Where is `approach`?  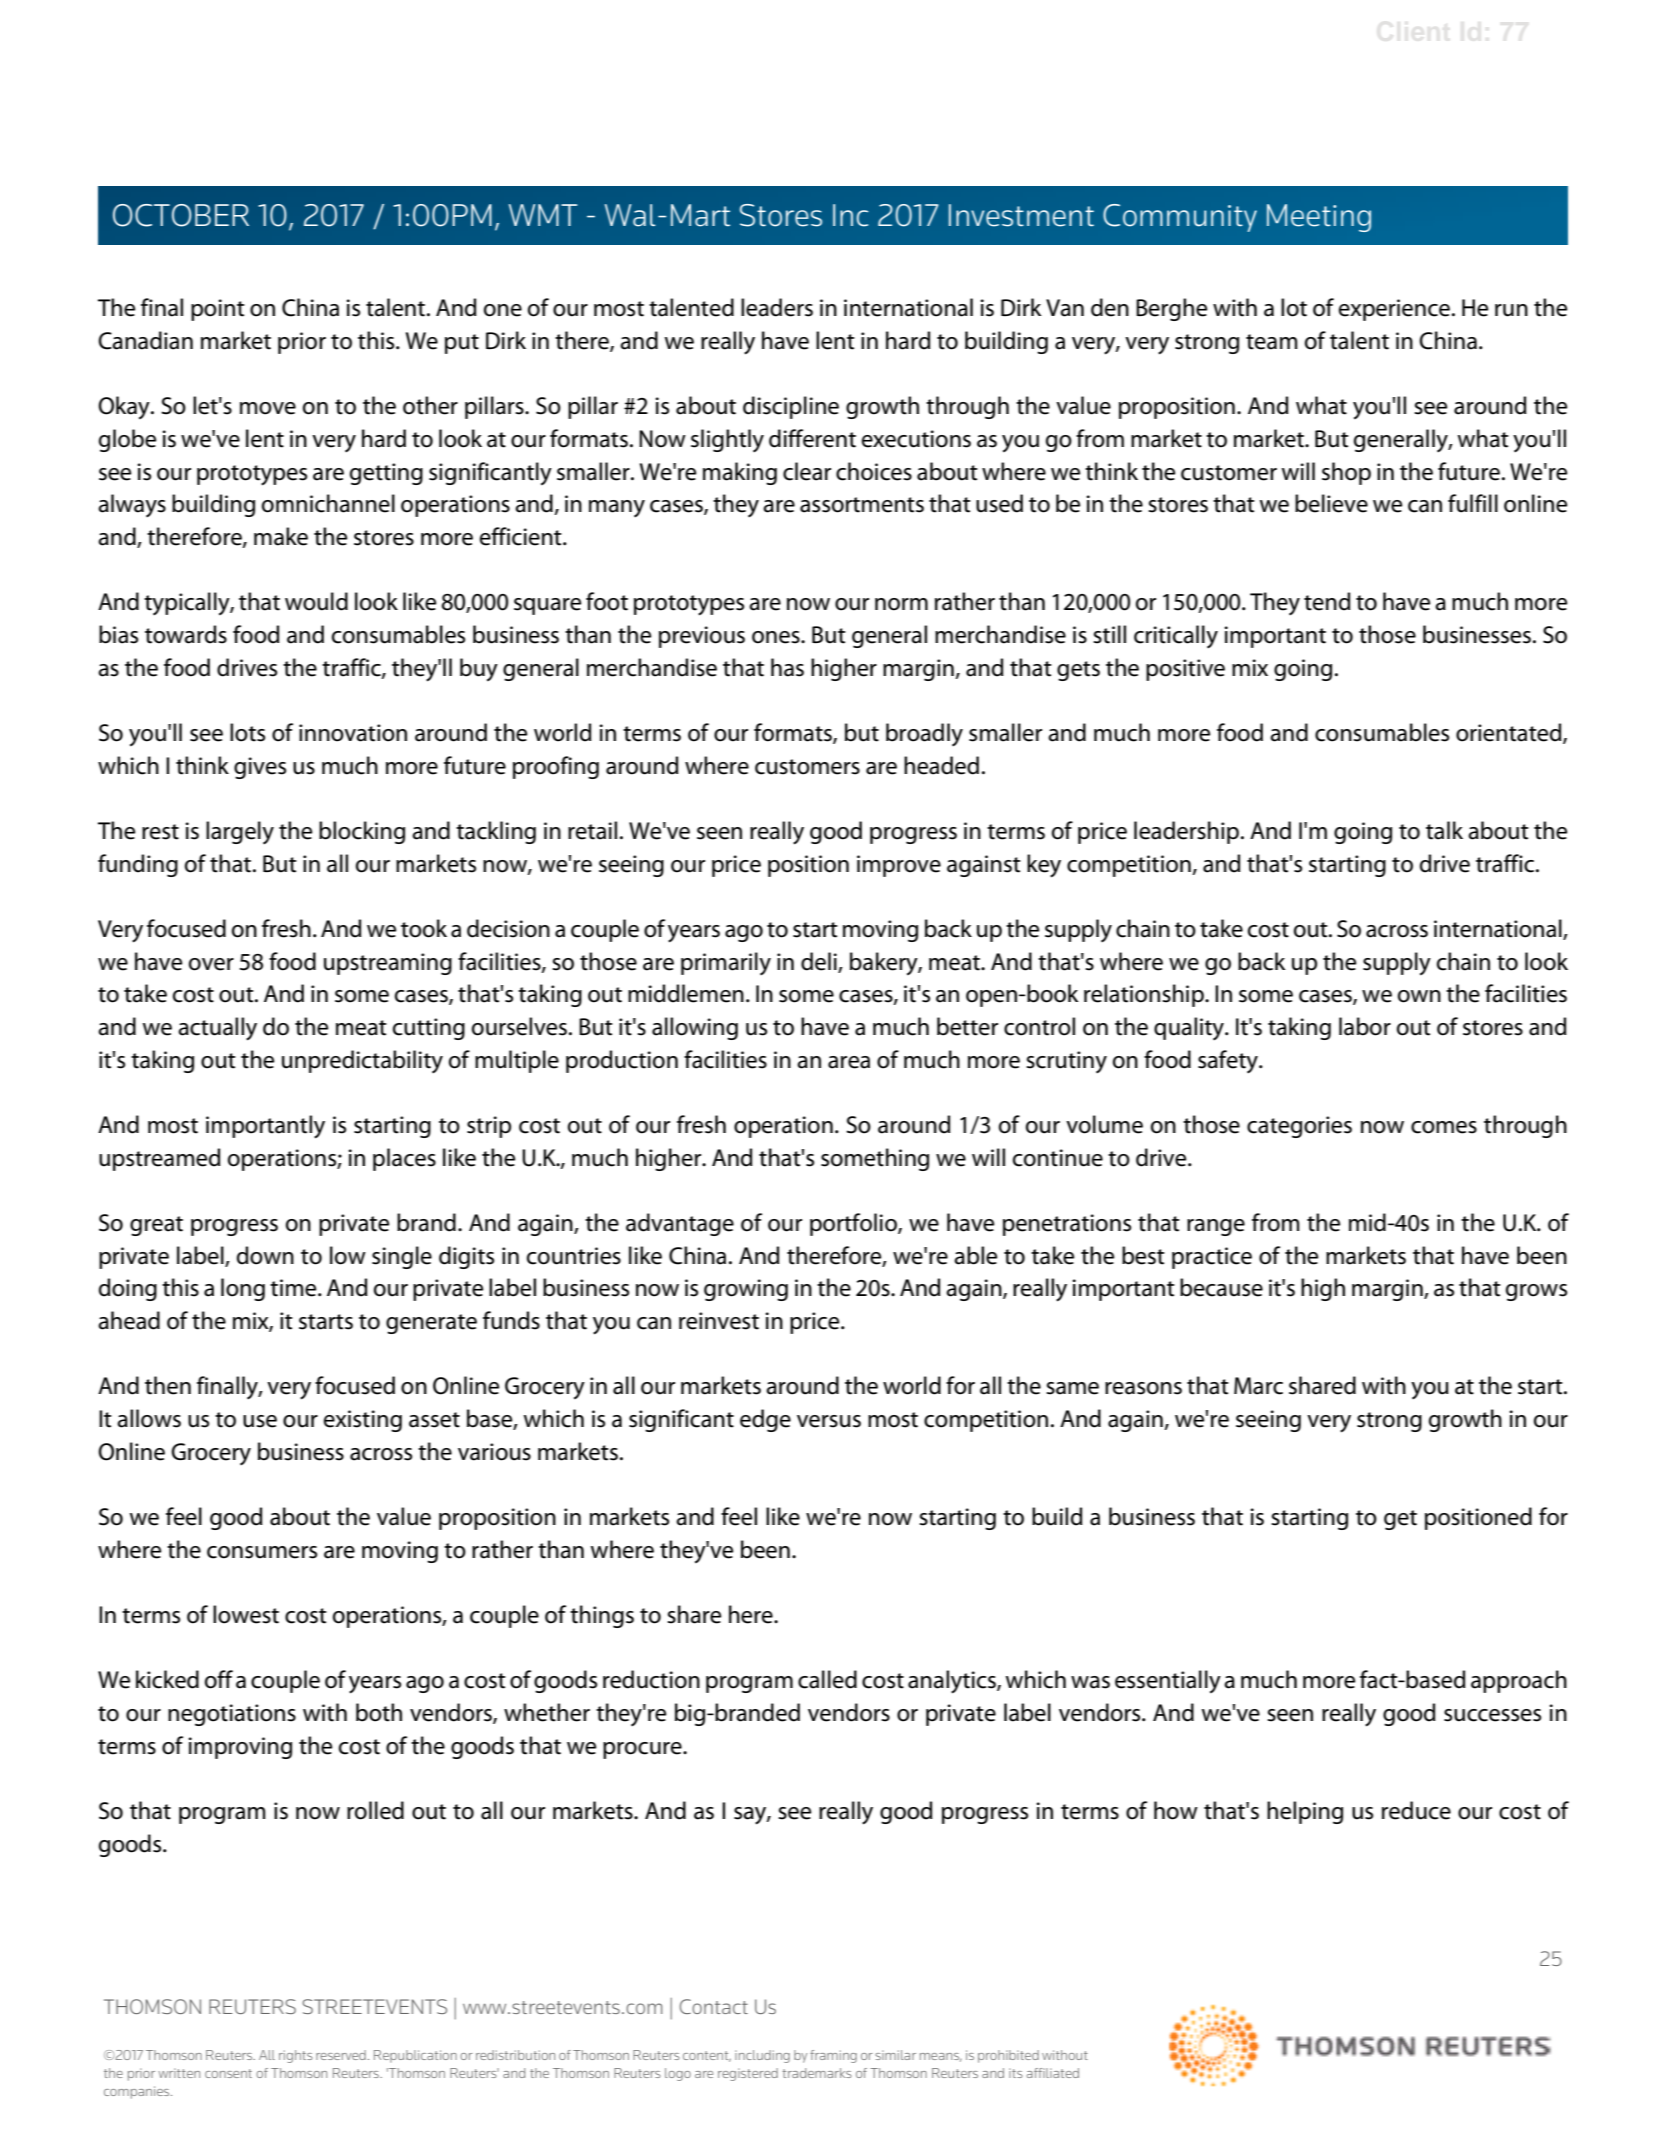
approach is located at coordinates (1519, 1681).
